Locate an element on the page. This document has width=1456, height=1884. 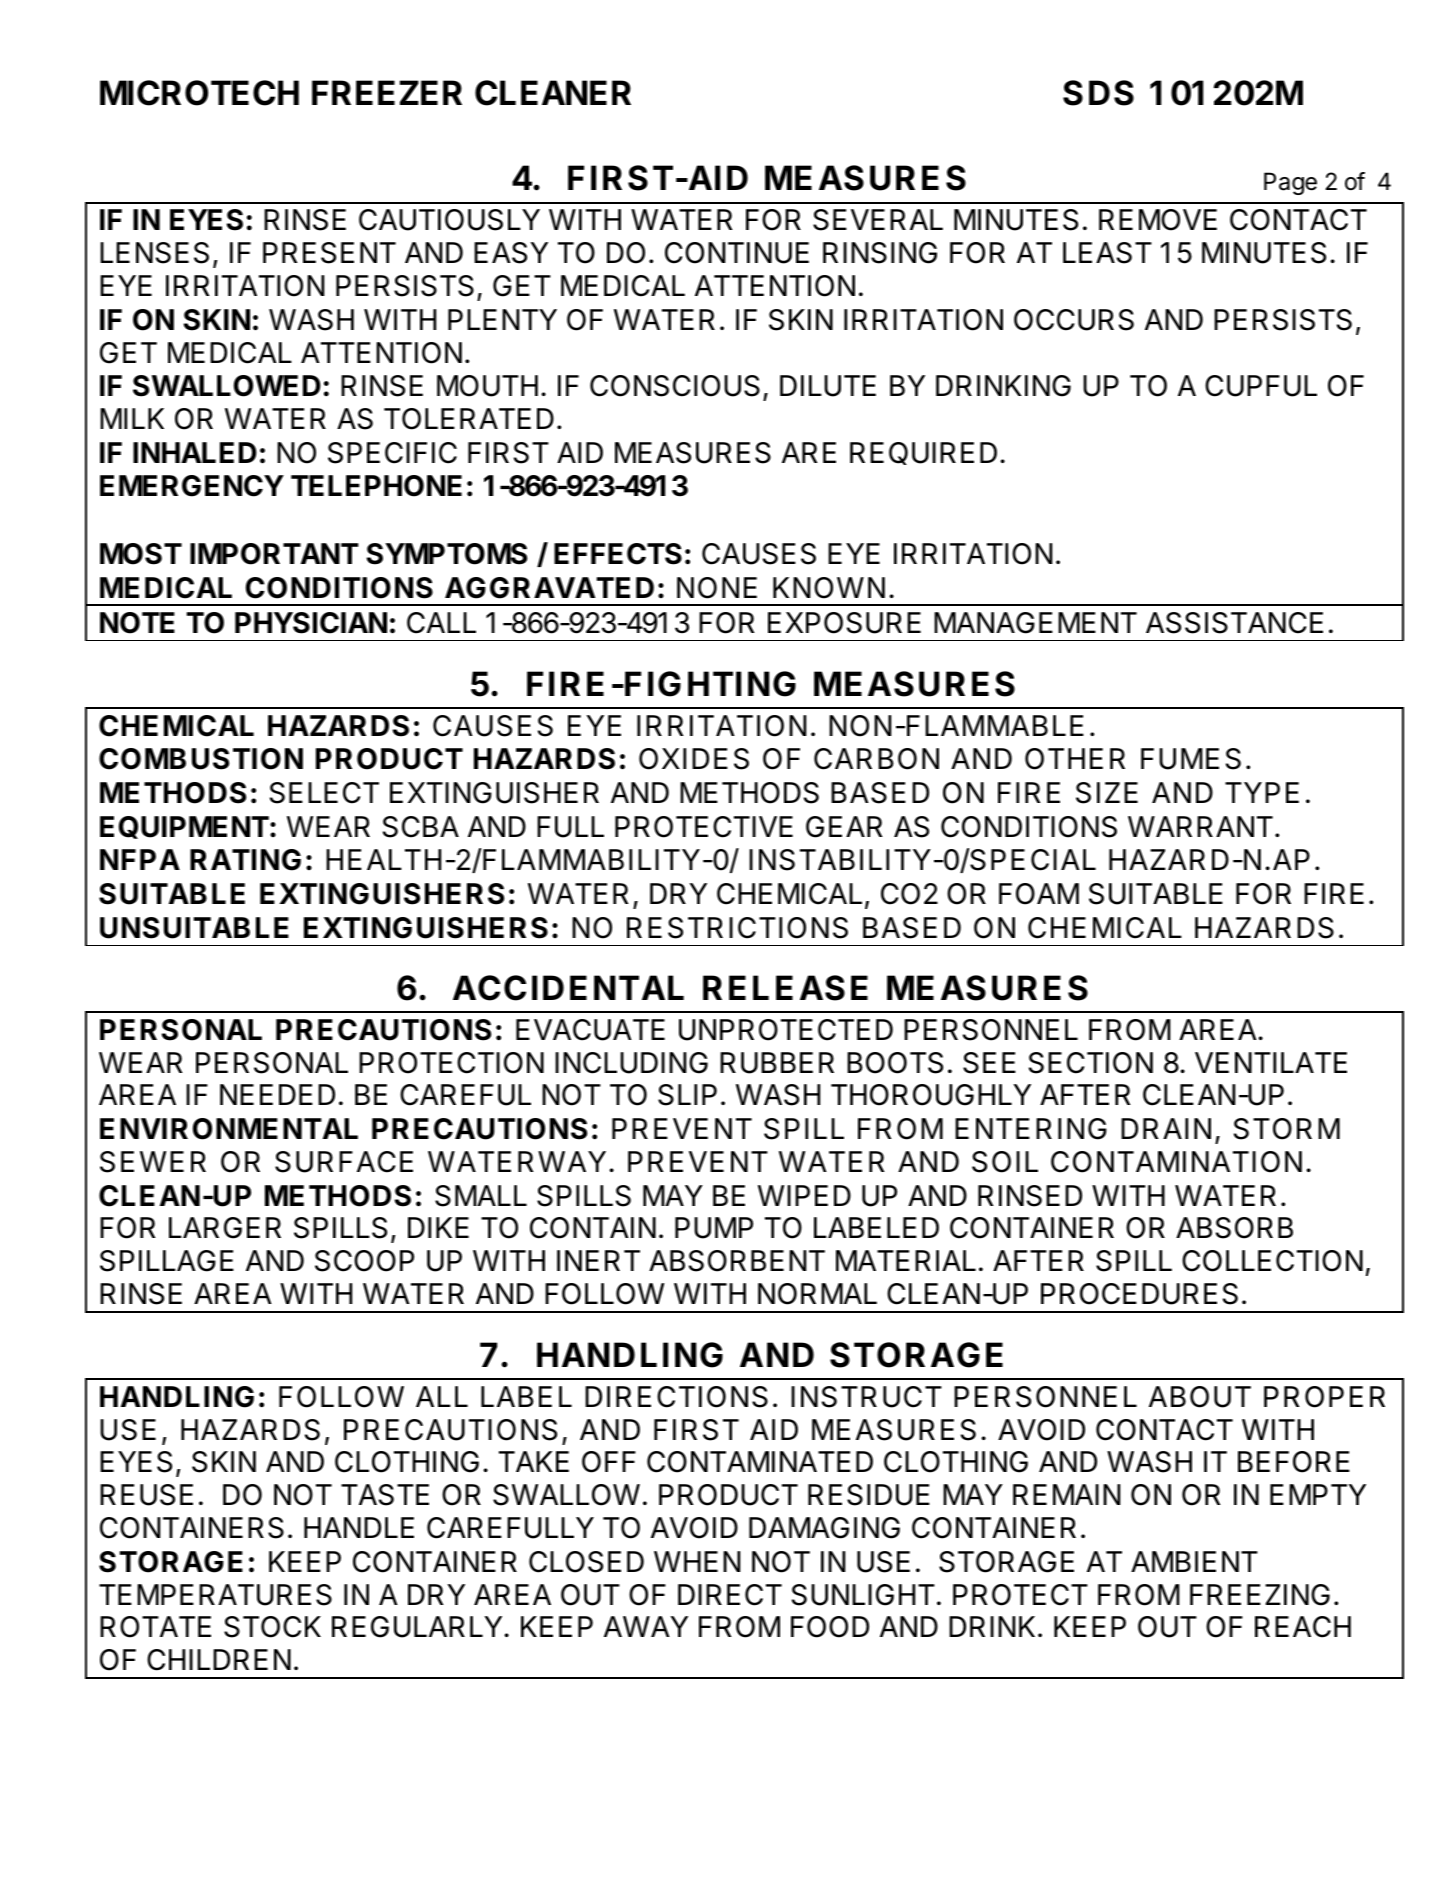
RATING is located at coordinates (245, 860).
